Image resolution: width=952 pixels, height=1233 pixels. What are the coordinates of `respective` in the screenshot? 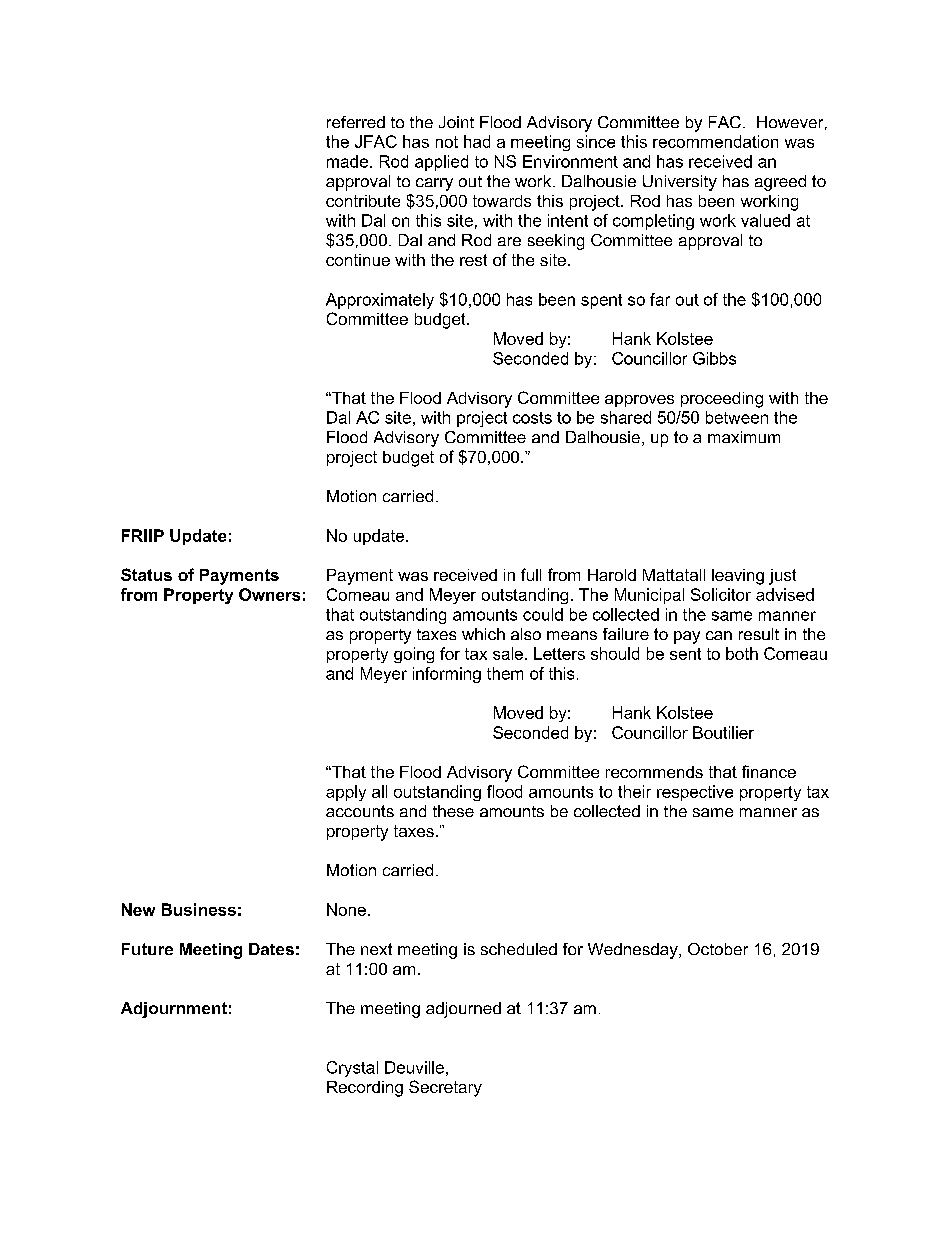 It's located at (695, 793).
